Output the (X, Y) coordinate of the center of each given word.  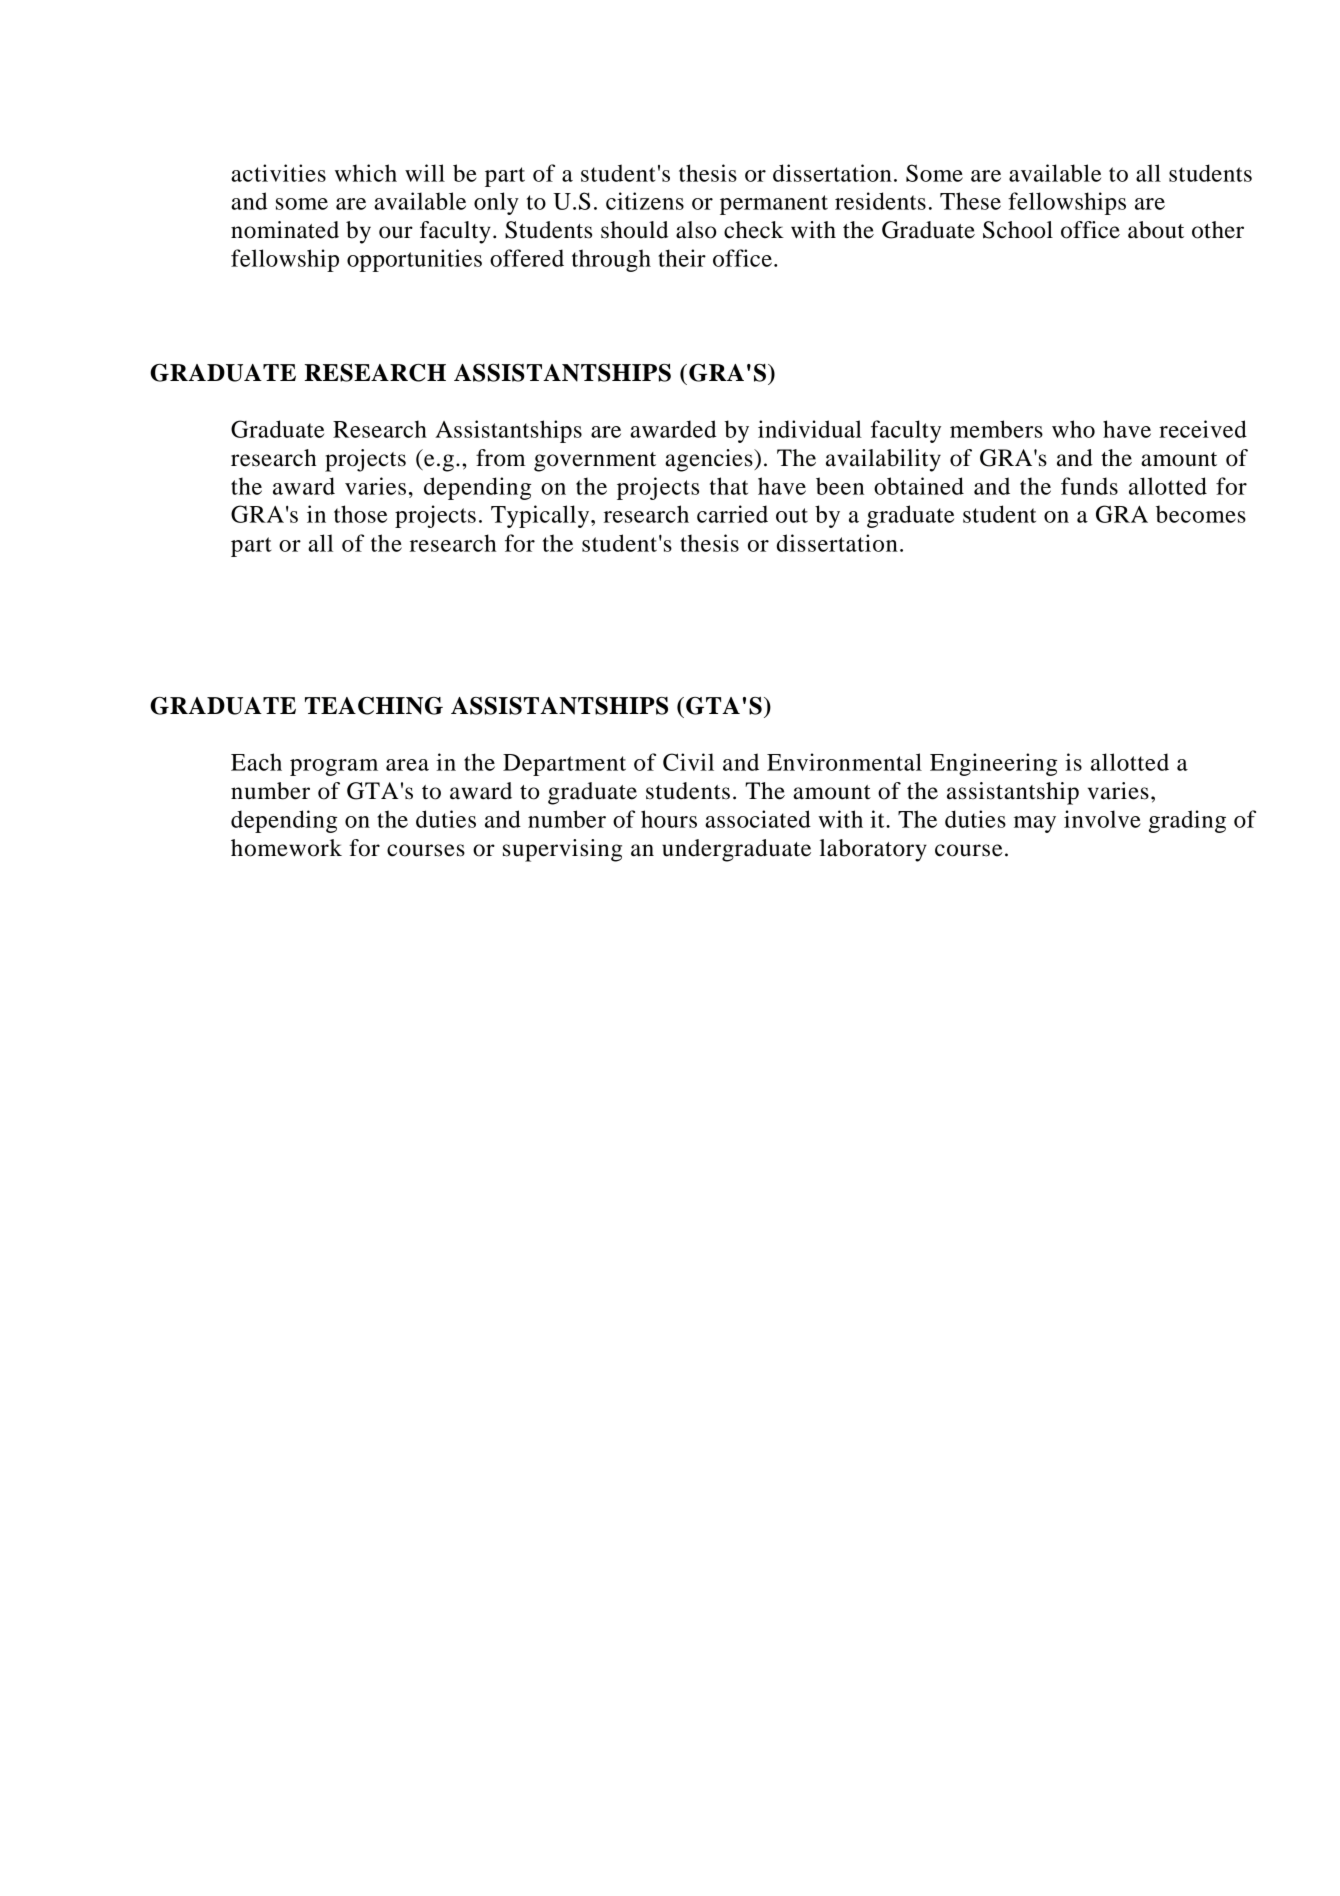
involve (1102, 819)
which (366, 173)
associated (758, 819)
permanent (774, 205)
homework (286, 848)
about (1156, 230)
